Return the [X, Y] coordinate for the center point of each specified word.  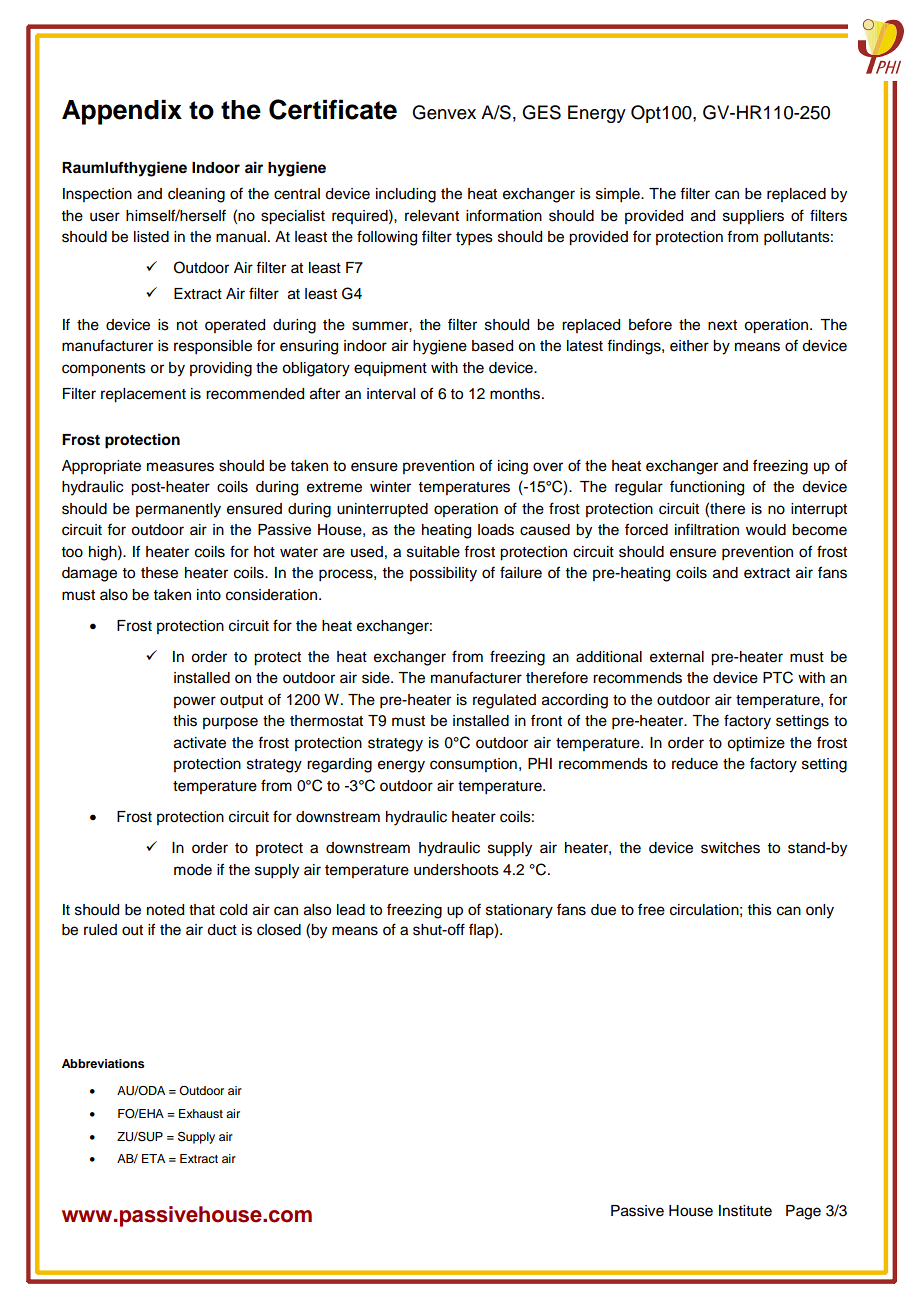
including [406, 195]
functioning [707, 488]
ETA [153, 1158]
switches [730, 848]
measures [180, 467]
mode [193, 870]
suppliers [753, 217]
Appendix [122, 112]
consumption [473, 765]
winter [390, 487]
